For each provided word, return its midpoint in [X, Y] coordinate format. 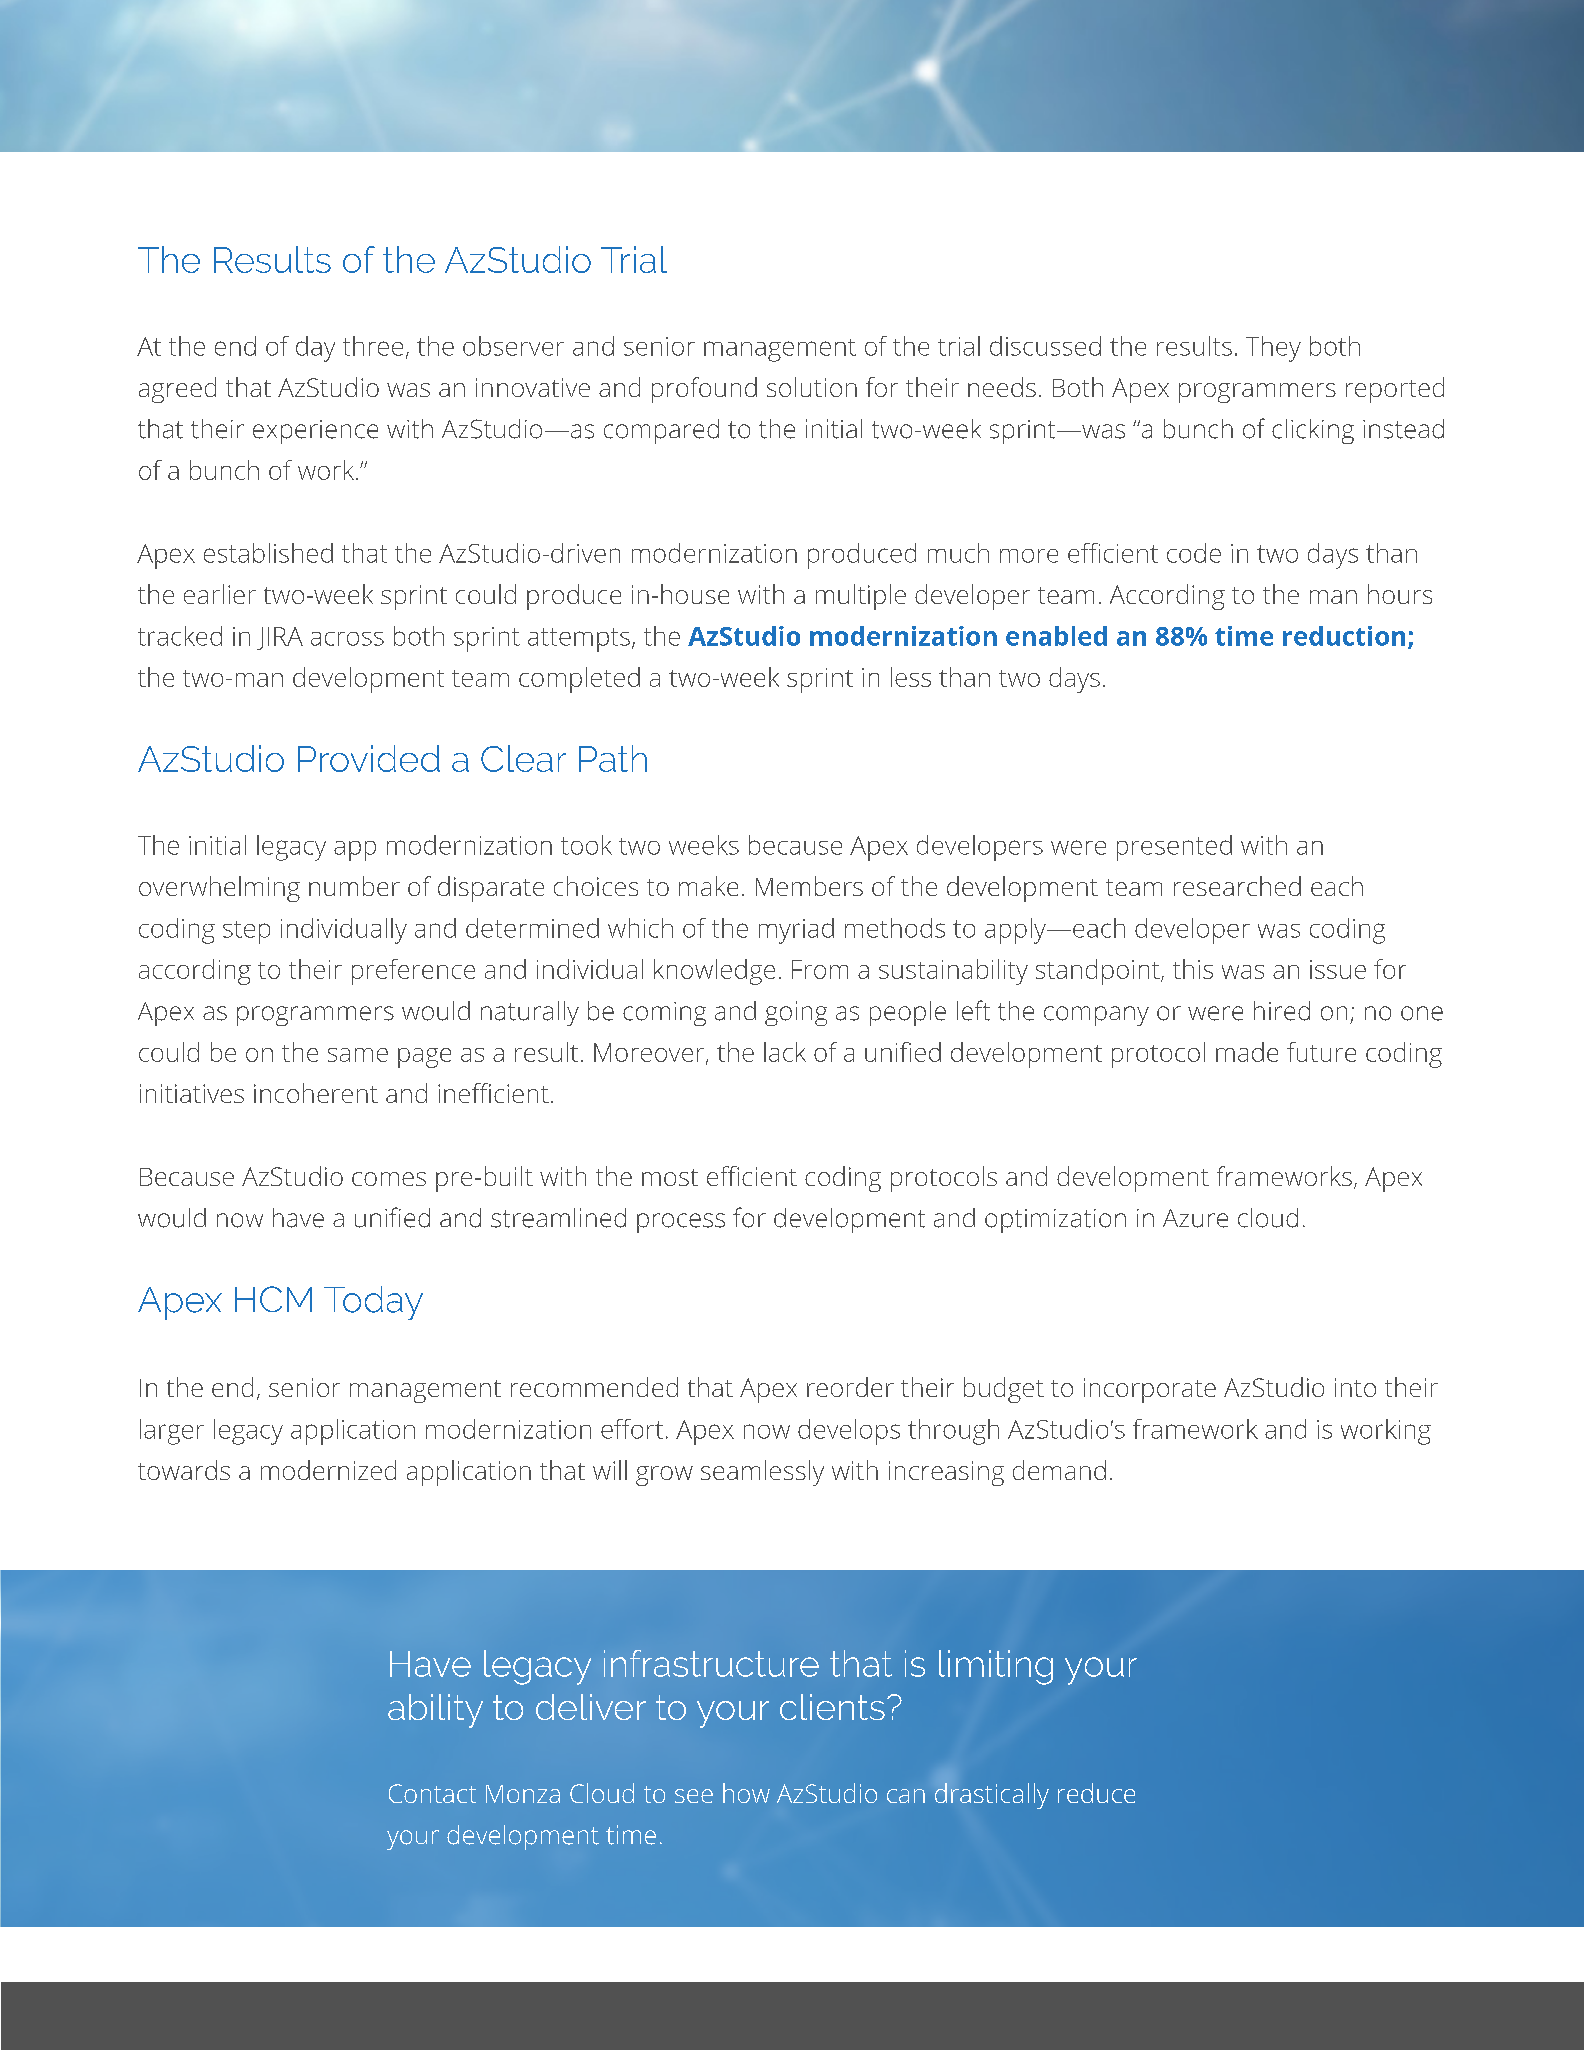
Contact [432, 1793]
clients [832, 1707]
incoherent [316, 1093]
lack [785, 1052]
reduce [1096, 1793]
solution [812, 387]
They [1273, 349]
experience [315, 432]
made [1247, 1052]
